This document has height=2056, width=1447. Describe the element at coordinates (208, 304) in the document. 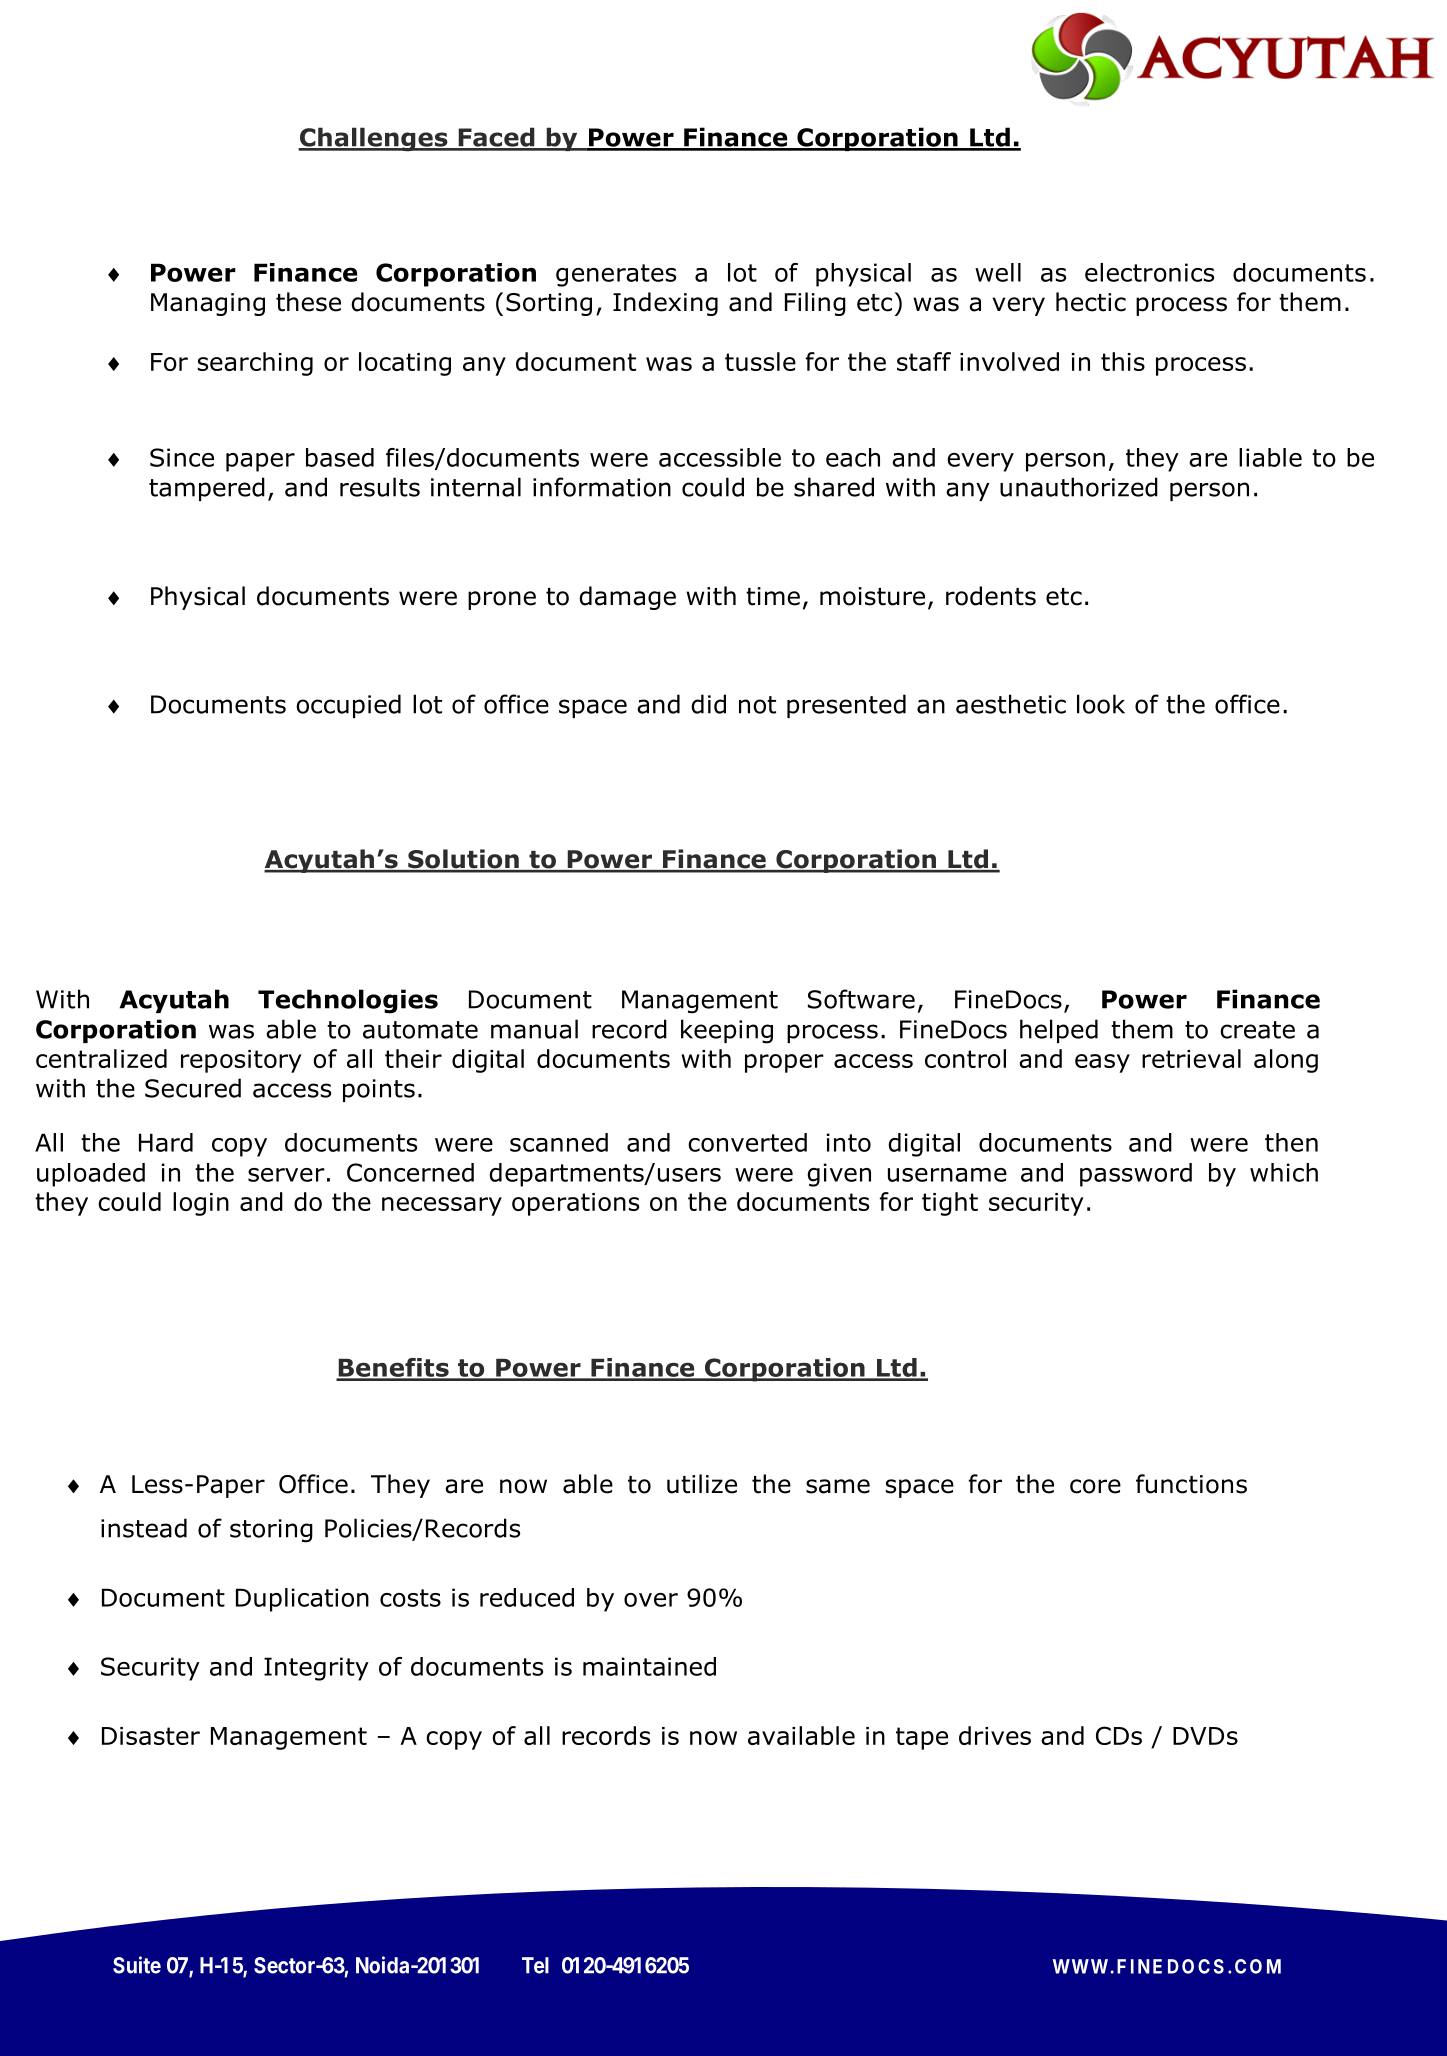

I see `Managing` at that location.
